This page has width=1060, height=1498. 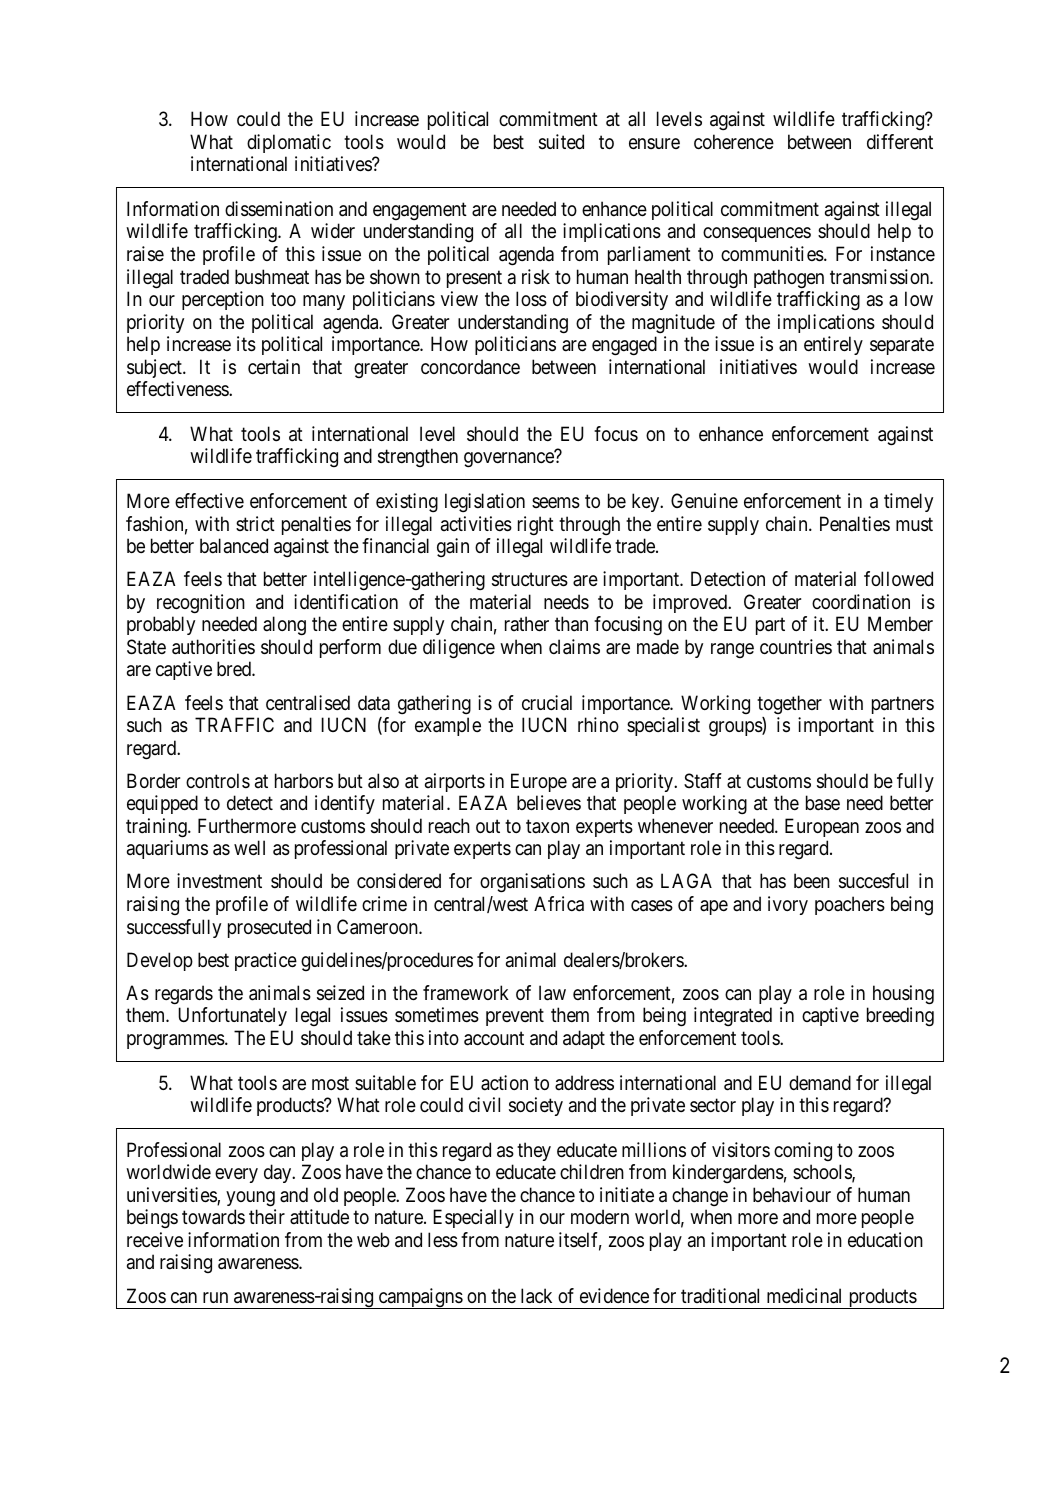 I want to click on controls, so click(x=218, y=780).
